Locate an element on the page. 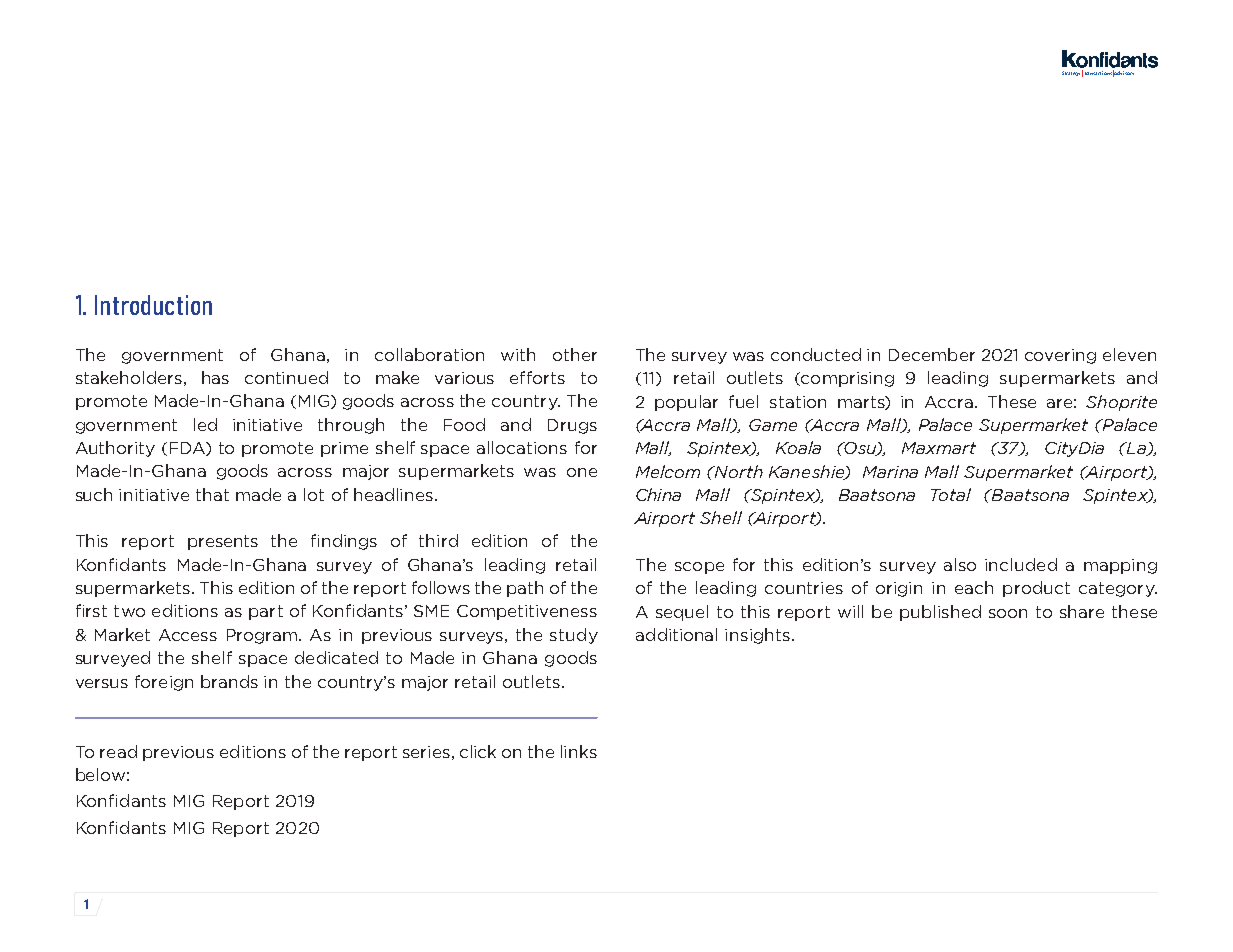 This image has height=952, width=1233. read is located at coordinates (118, 751).
